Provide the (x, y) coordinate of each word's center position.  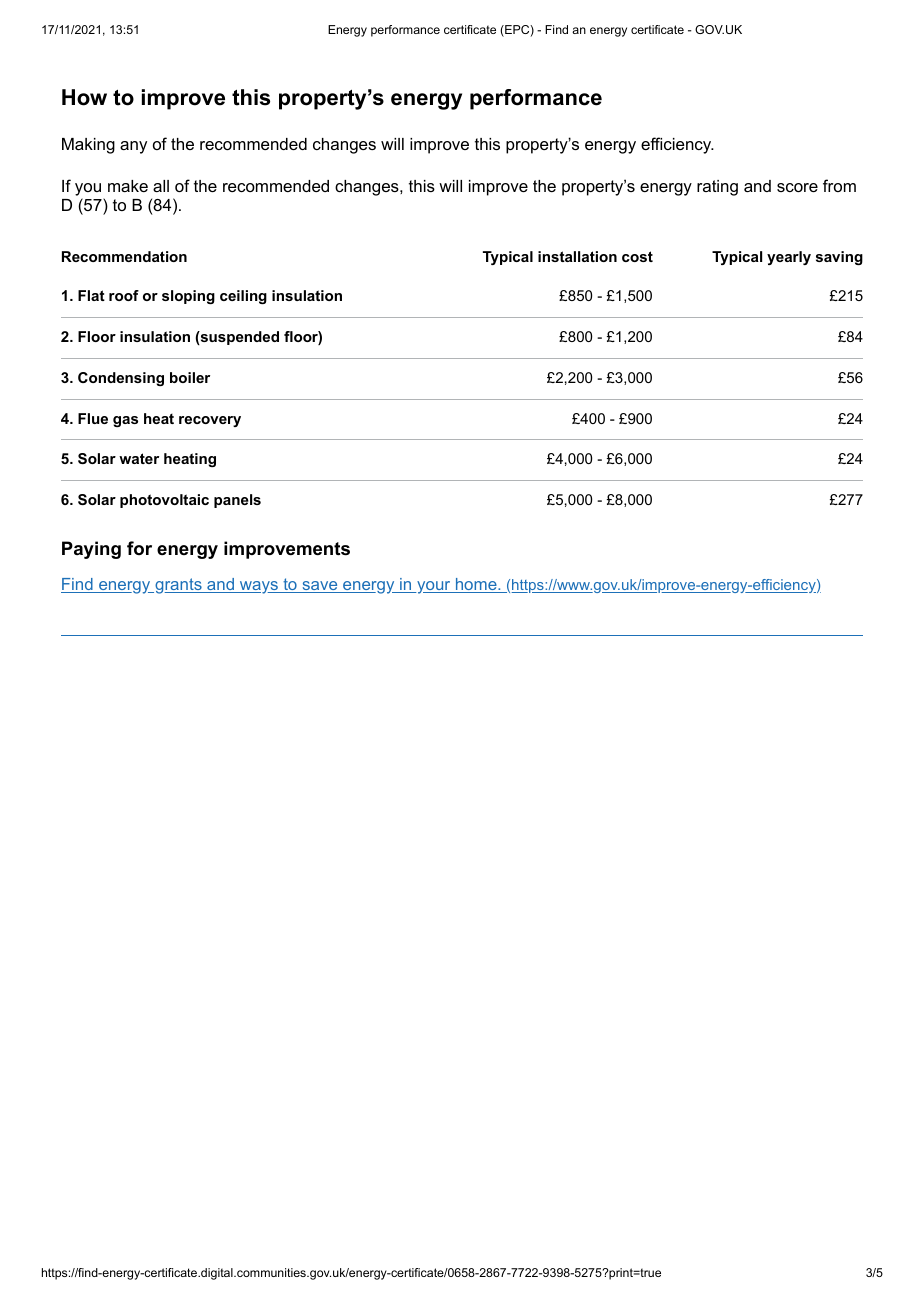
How (84, 97)
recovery (210, 421)
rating (717, 188)
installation (577, 256)
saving (839, 258)
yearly (789, 258)
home (476, 585)
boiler (190, 377)
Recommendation (124, 256)
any (133, 147)
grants (178, 586)
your (434, 587)
